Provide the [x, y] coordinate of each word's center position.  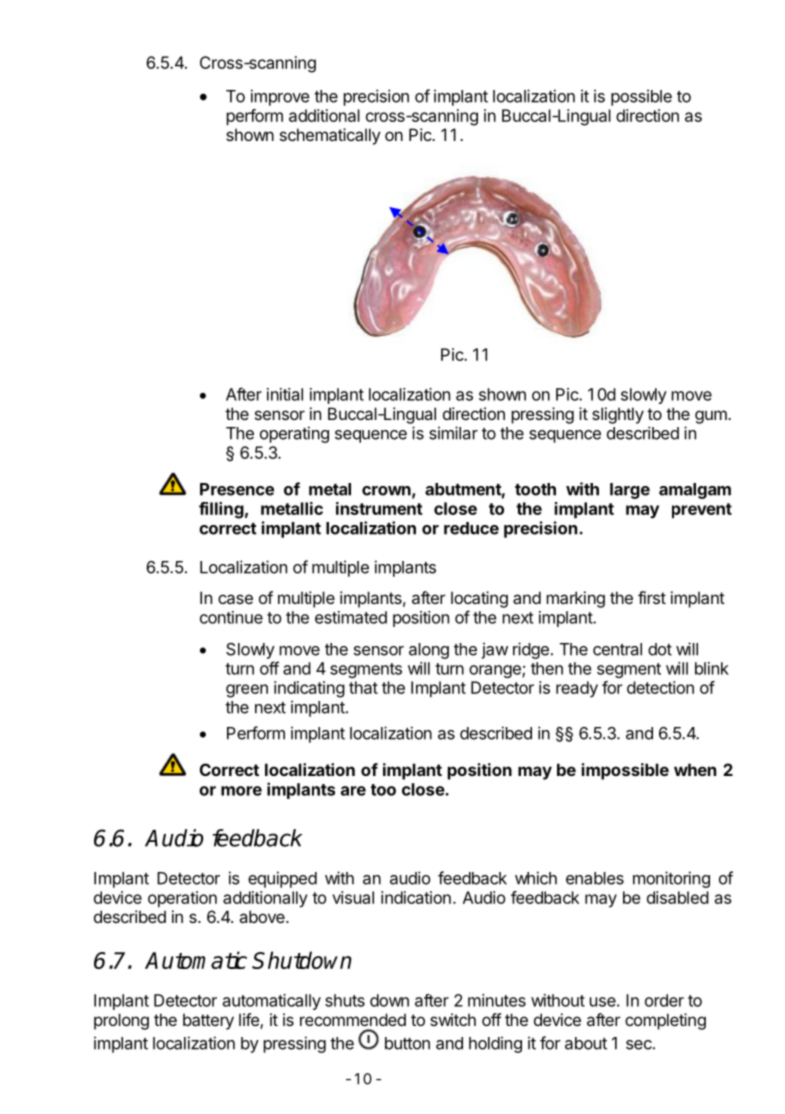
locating [479, 599]
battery [208, 1021]
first [652, 597]
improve [280, 97]
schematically [330, 136]
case [235, 599]
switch [453, 1019]
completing [665, 1021]
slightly [618, 415]
